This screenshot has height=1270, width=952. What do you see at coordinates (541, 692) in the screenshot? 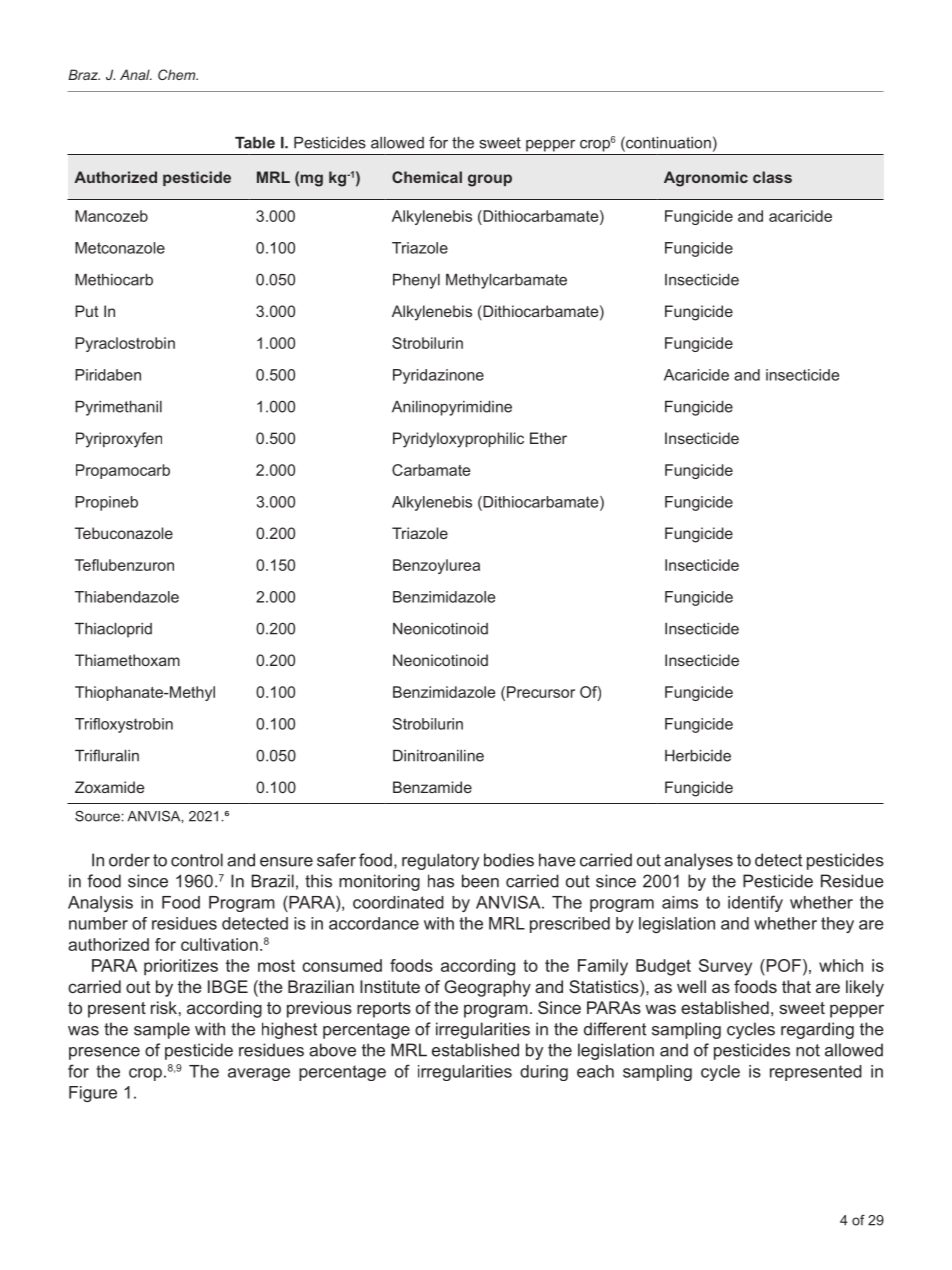
I see `Precursor` at bounding box center [541, 692].
